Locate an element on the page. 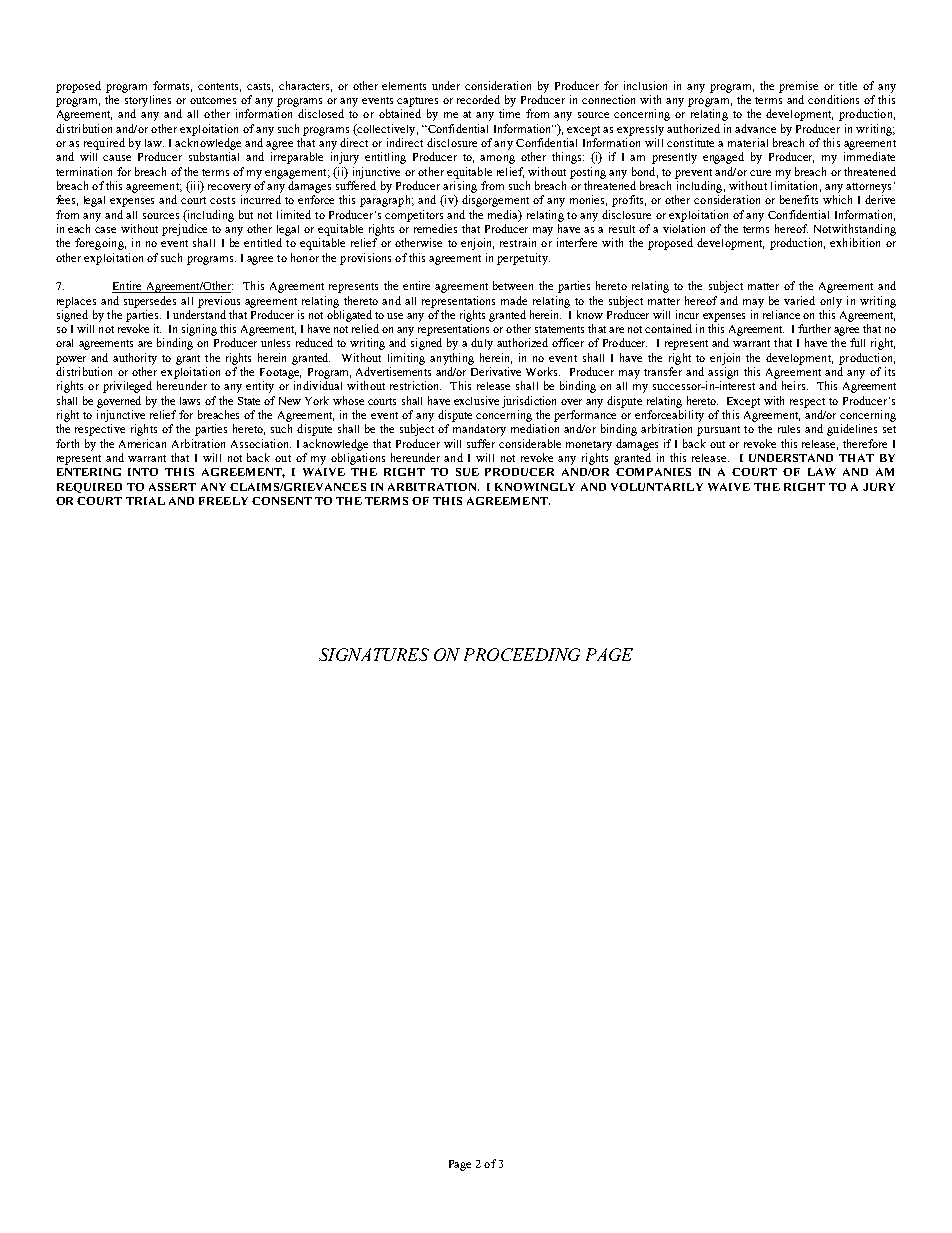  INTO is located at coordinates (143, 472).
